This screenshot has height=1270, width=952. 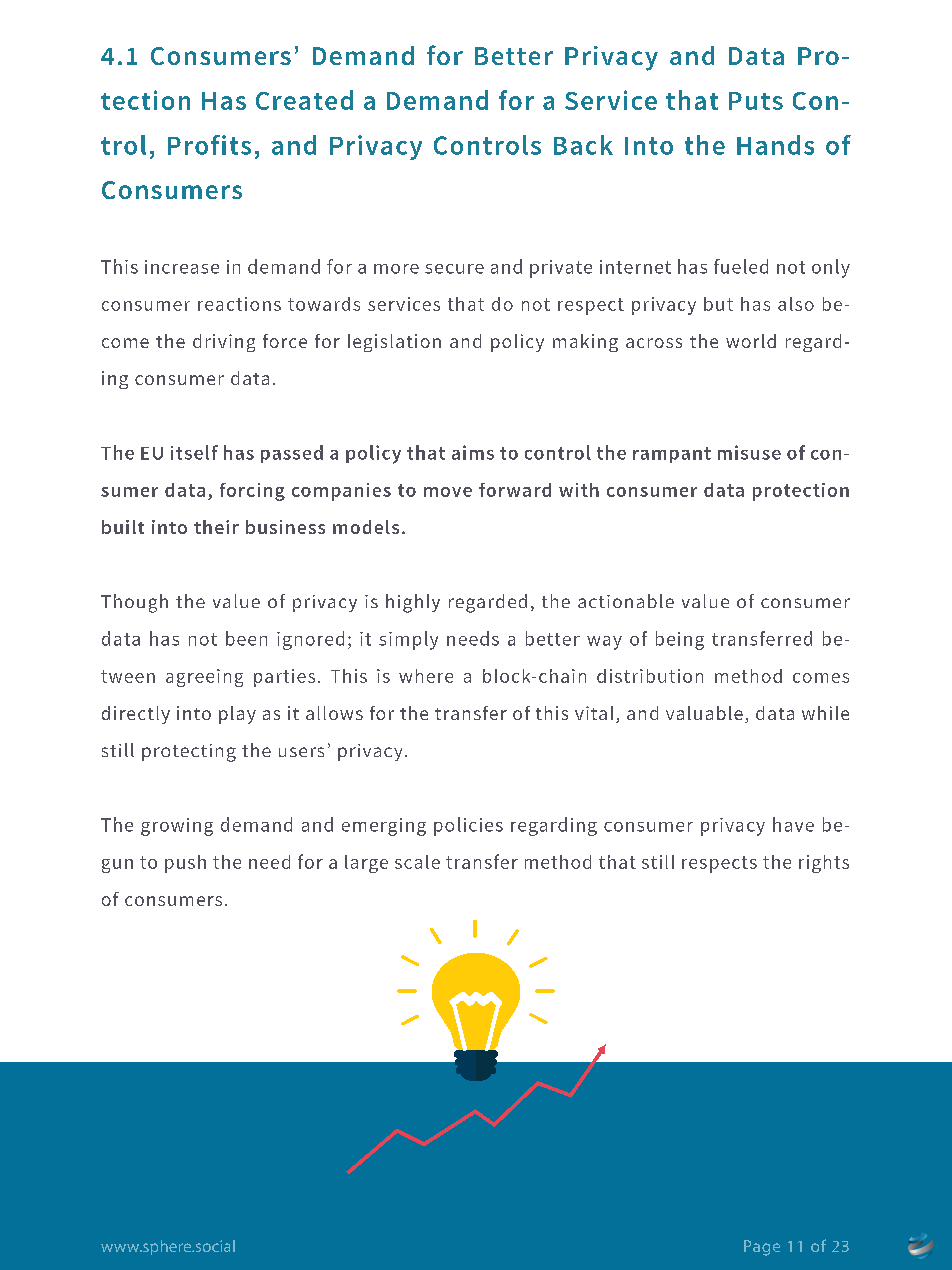 I want to click on Created, so click(x=304, y=100).
